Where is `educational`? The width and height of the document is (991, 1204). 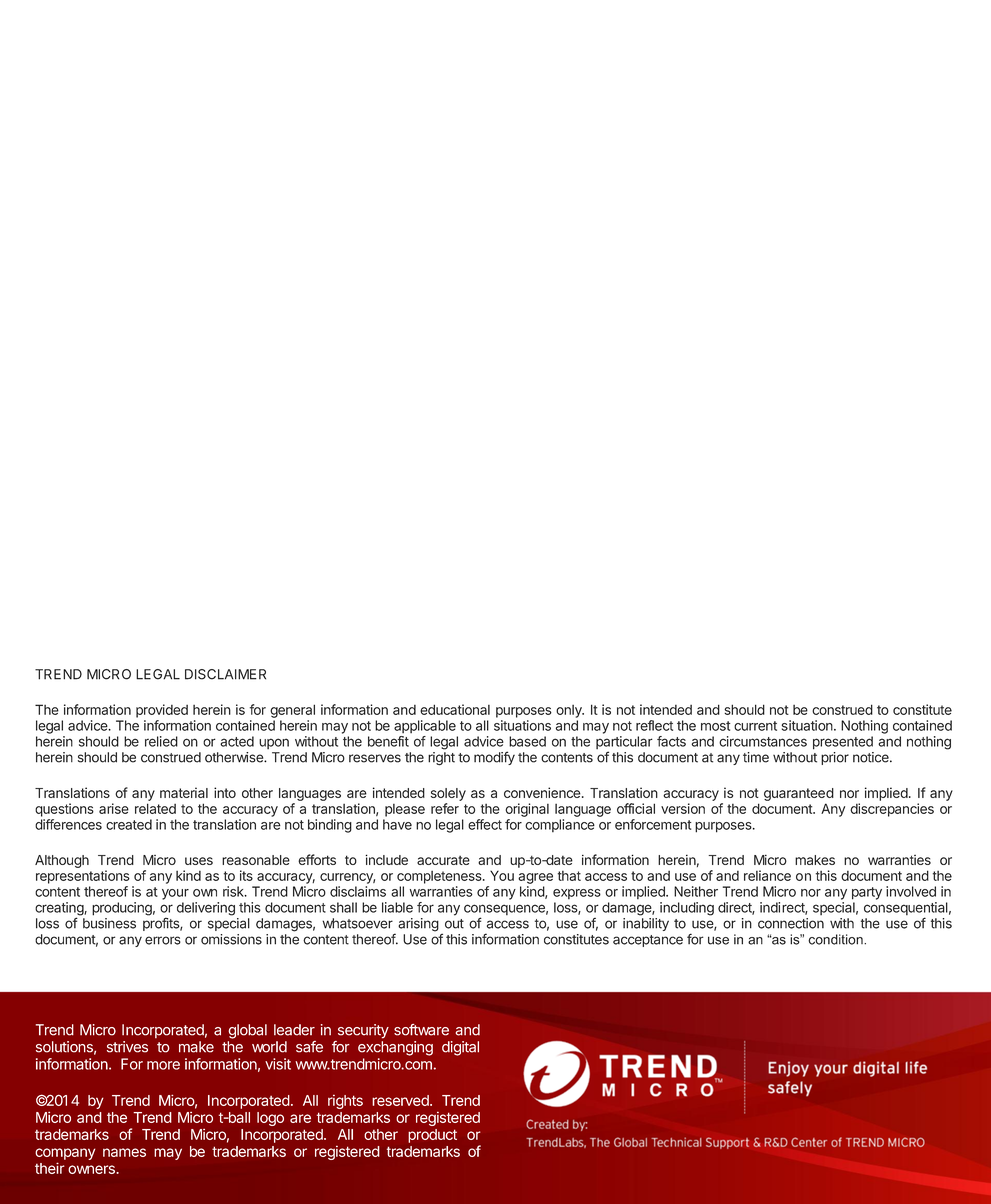
educational is located at coordinates (455, 709).
